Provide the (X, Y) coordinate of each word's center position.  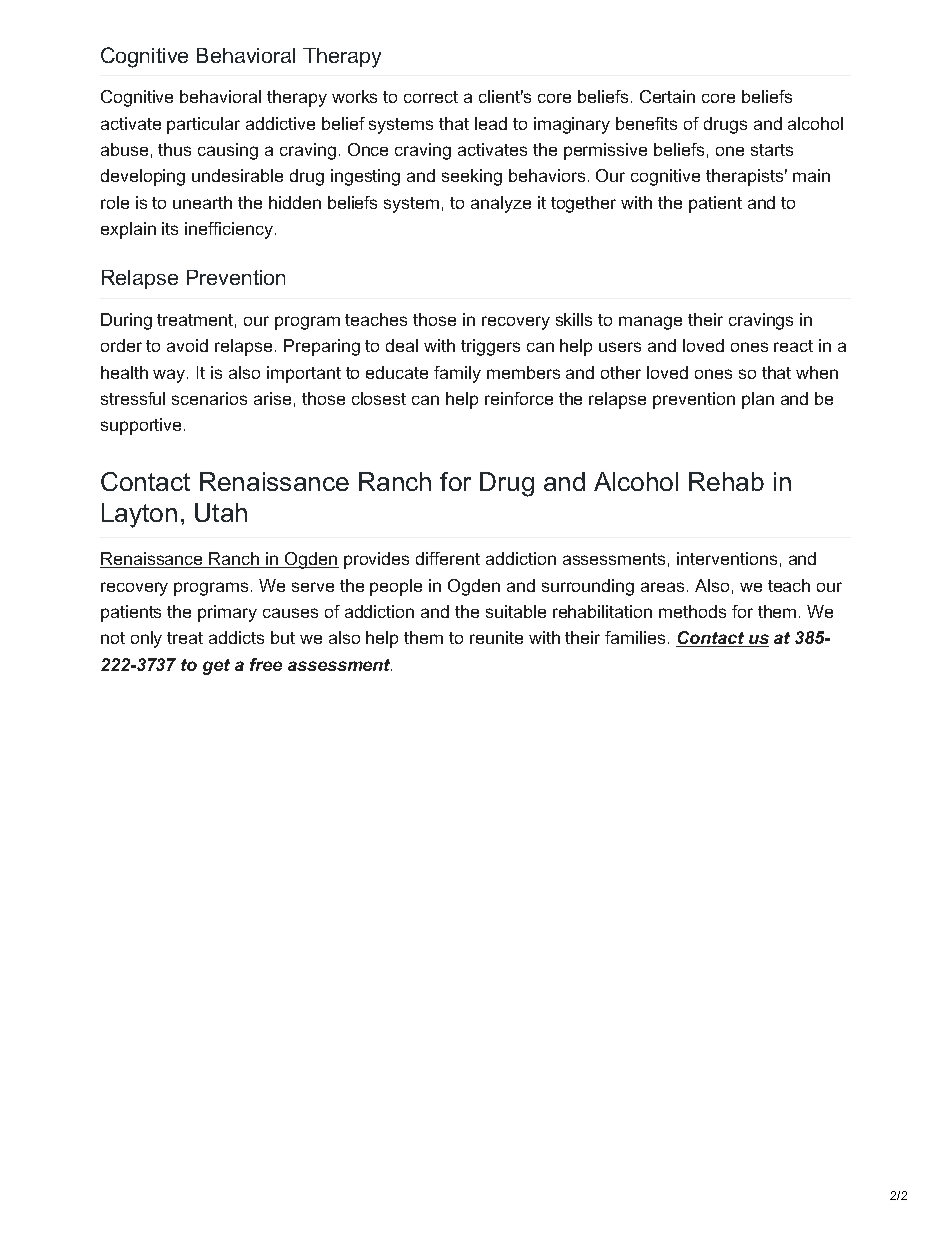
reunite (496, 637)
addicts (236, 637)
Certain (667, 96)
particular (203, 125)
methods (692, 611)
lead (491, 123)
